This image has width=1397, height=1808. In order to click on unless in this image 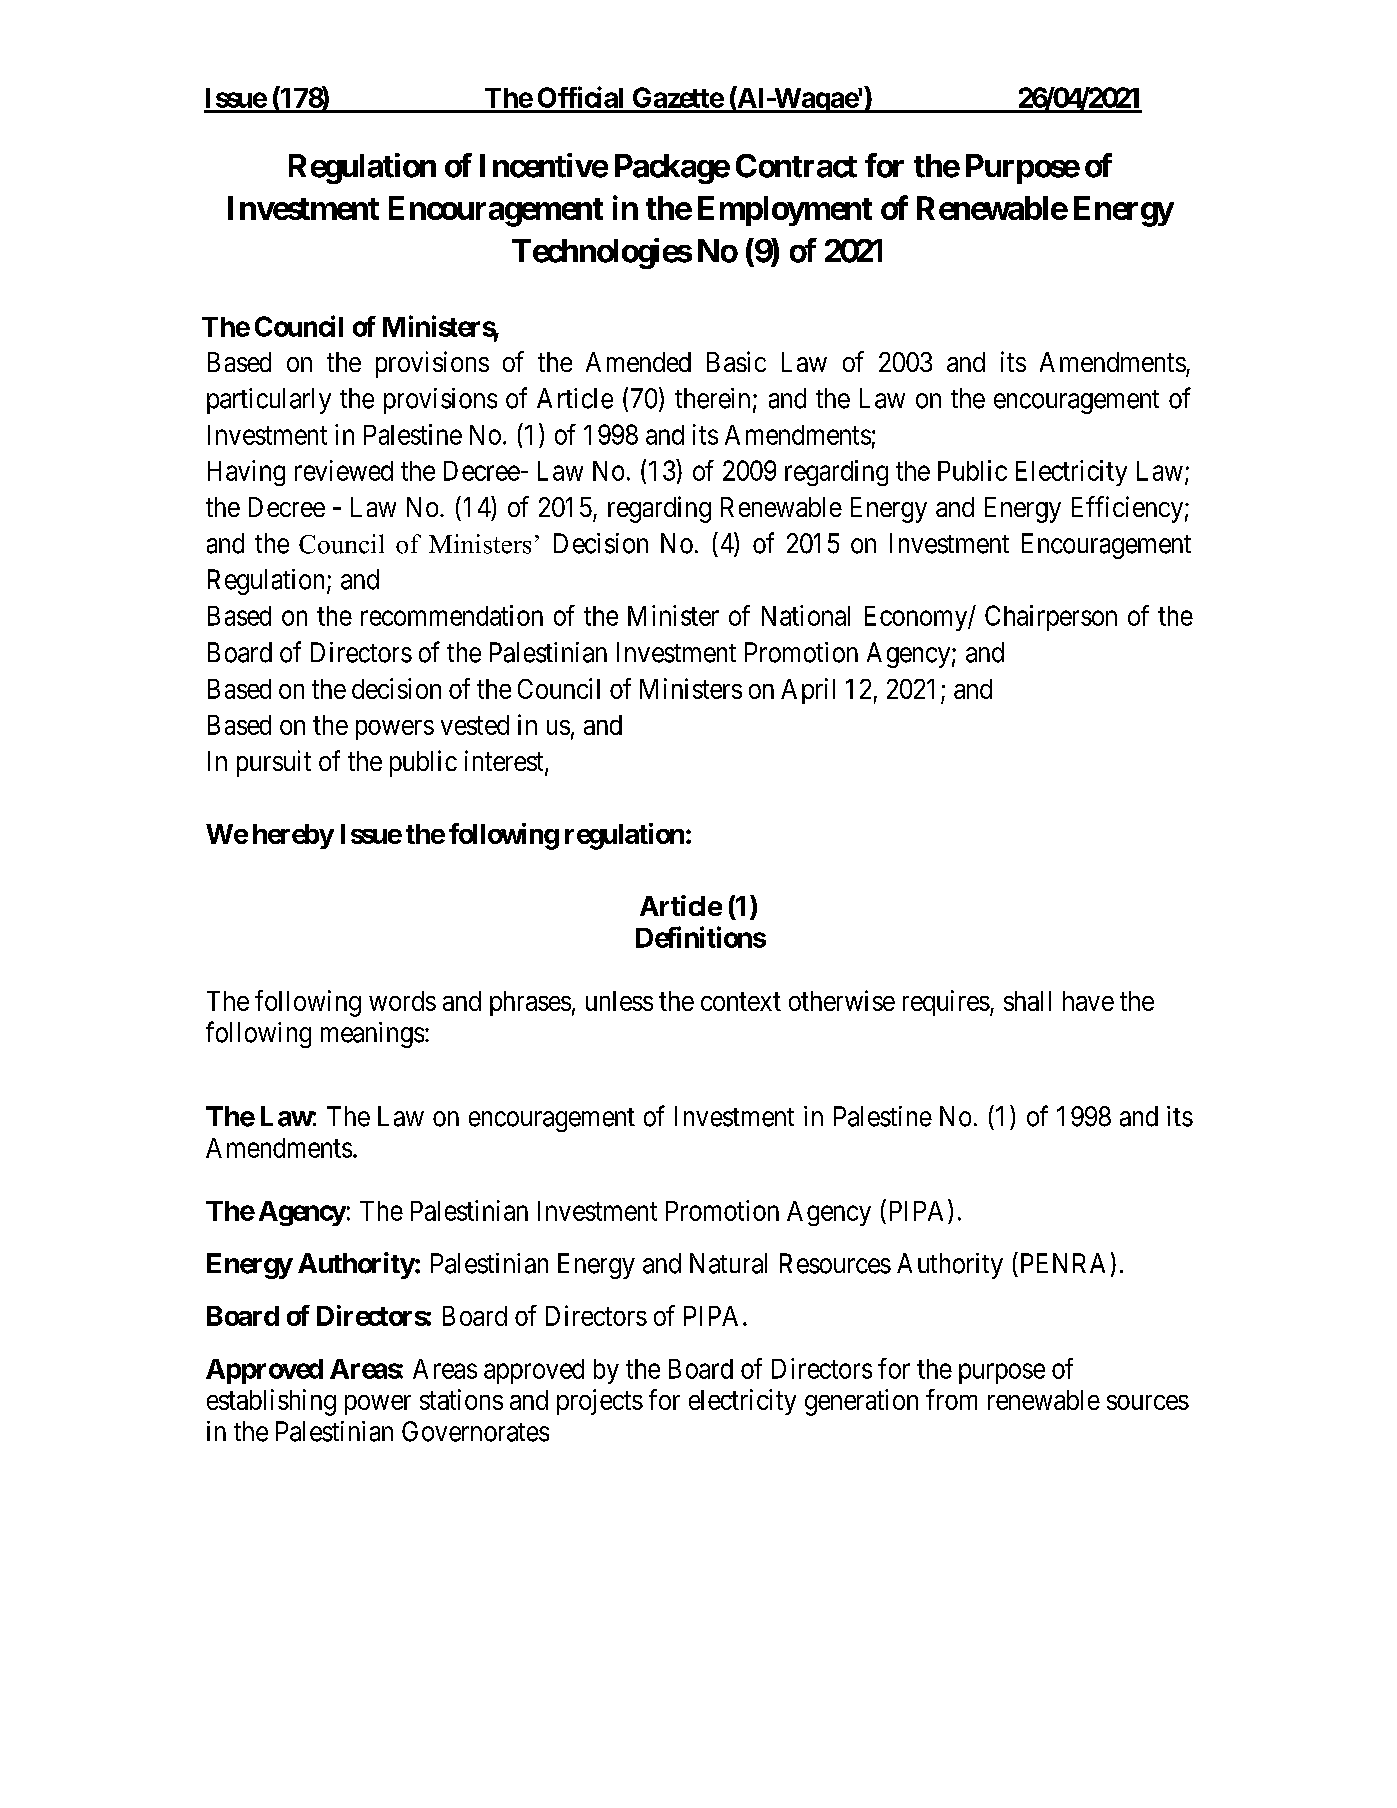, I will do `click(619, 1001)`.
